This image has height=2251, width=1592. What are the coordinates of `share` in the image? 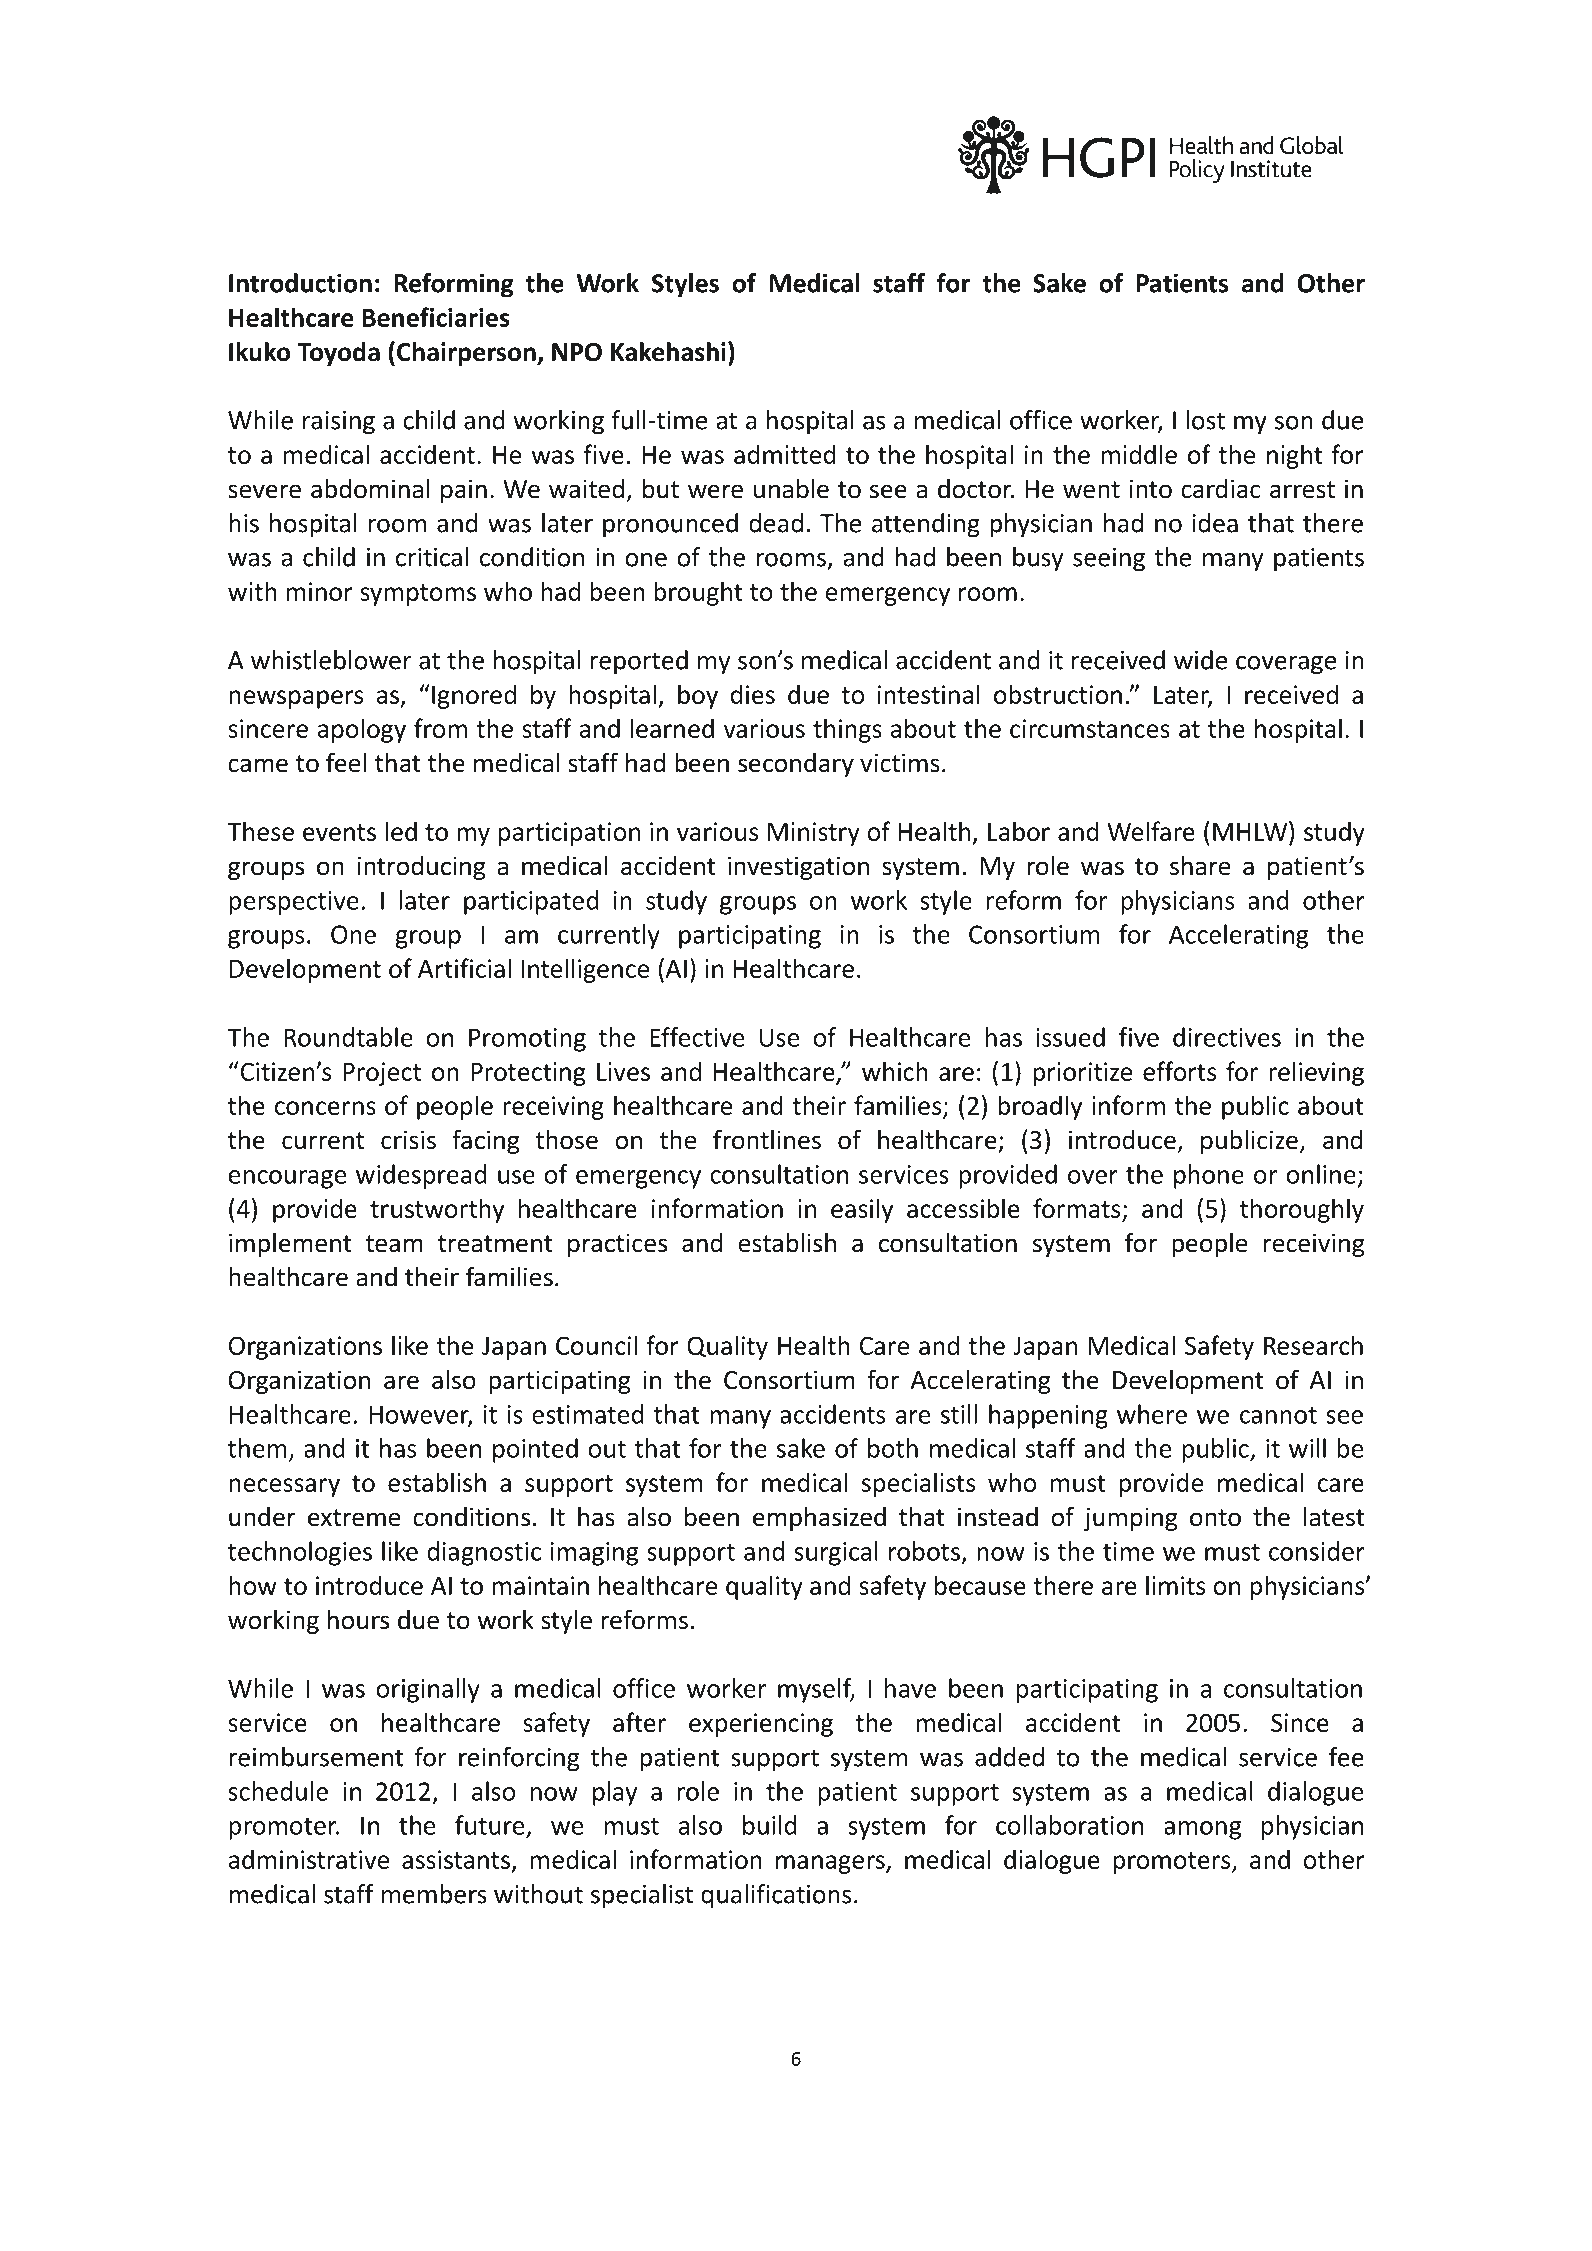 It's located at (1200, 866).
